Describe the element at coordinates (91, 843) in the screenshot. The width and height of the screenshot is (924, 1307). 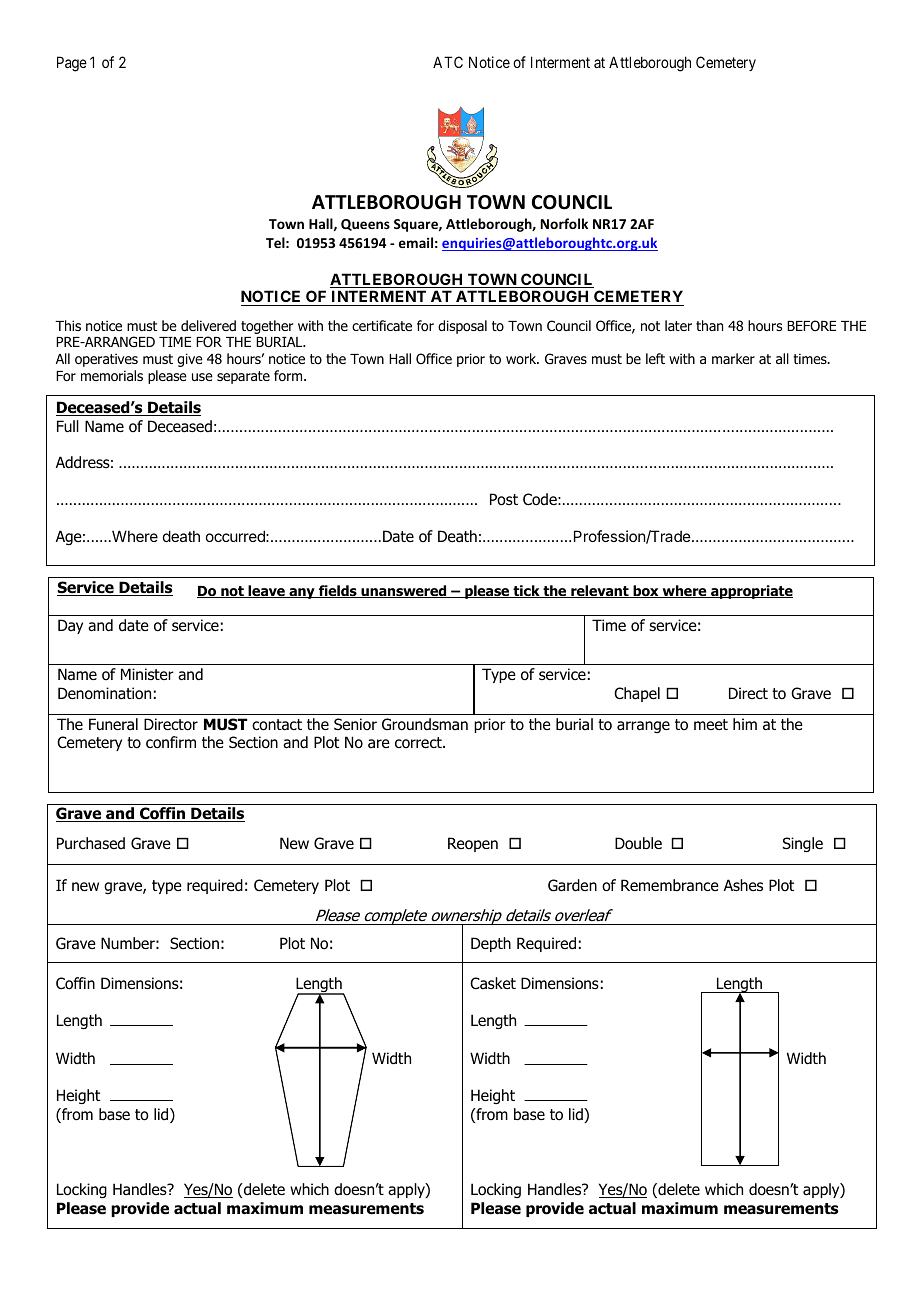
I see `Purchased` at that location.
